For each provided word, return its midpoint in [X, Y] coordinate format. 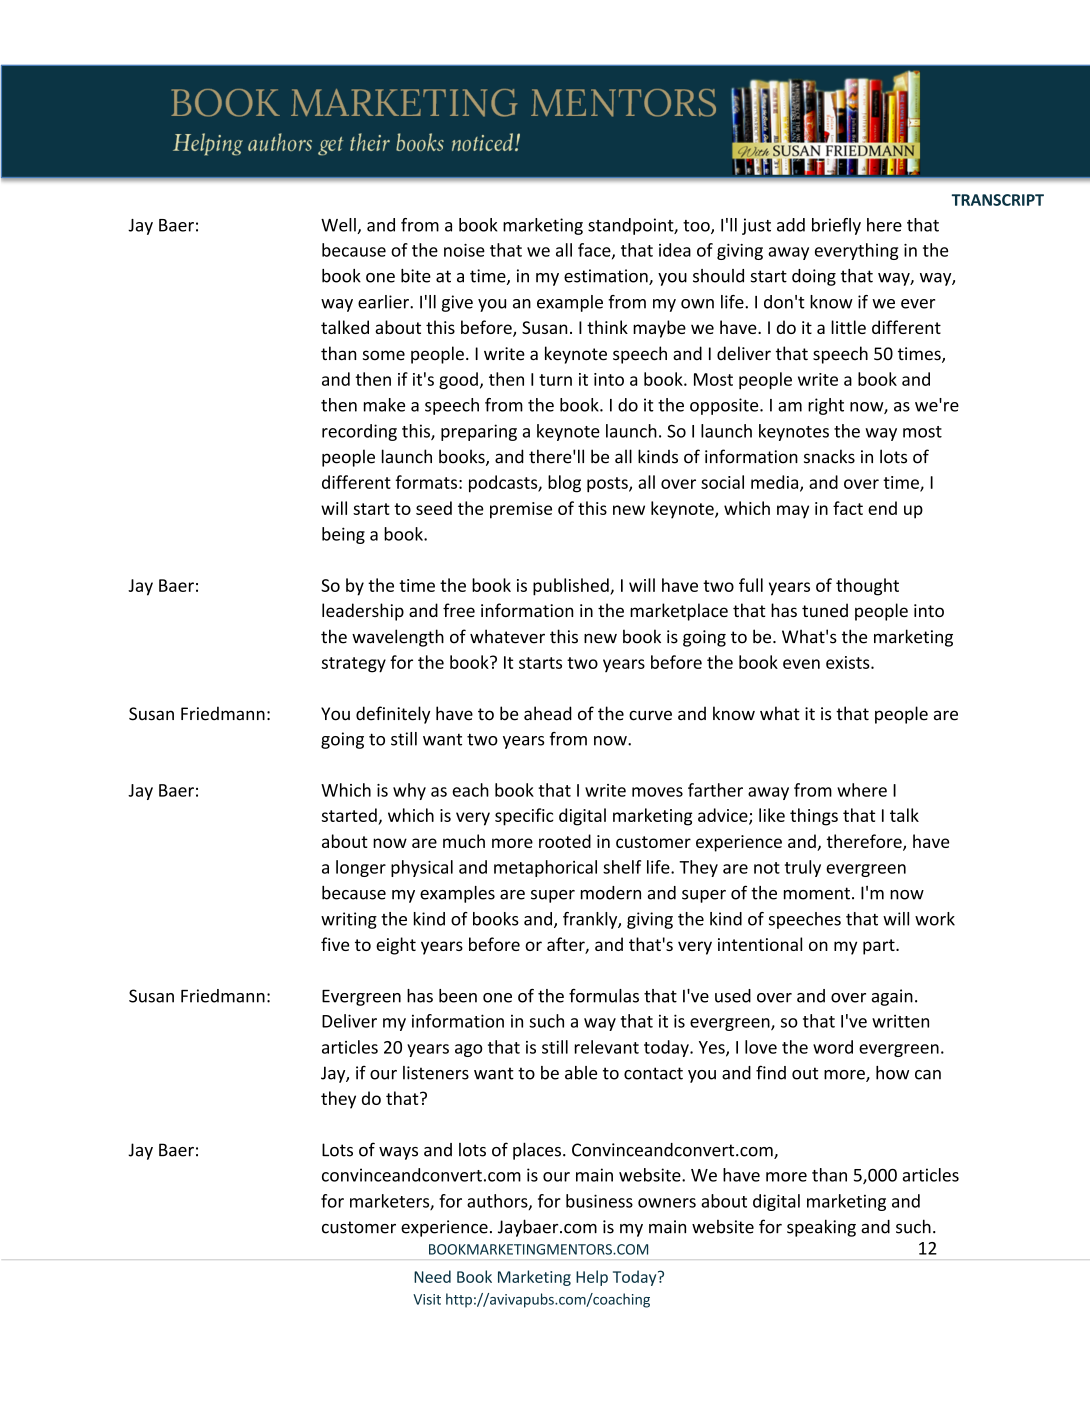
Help [592, 1278]
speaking [821, 1228]
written [900, 1021]
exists [849, 662]
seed [434, 508]
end [882, 508]
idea [675, 250]
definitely [393, 715]
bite [416, 276]
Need [432, 1276]
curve [650, 715]
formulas [604, 996]
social [722, 482]
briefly [836, 226]
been [458, 996]
